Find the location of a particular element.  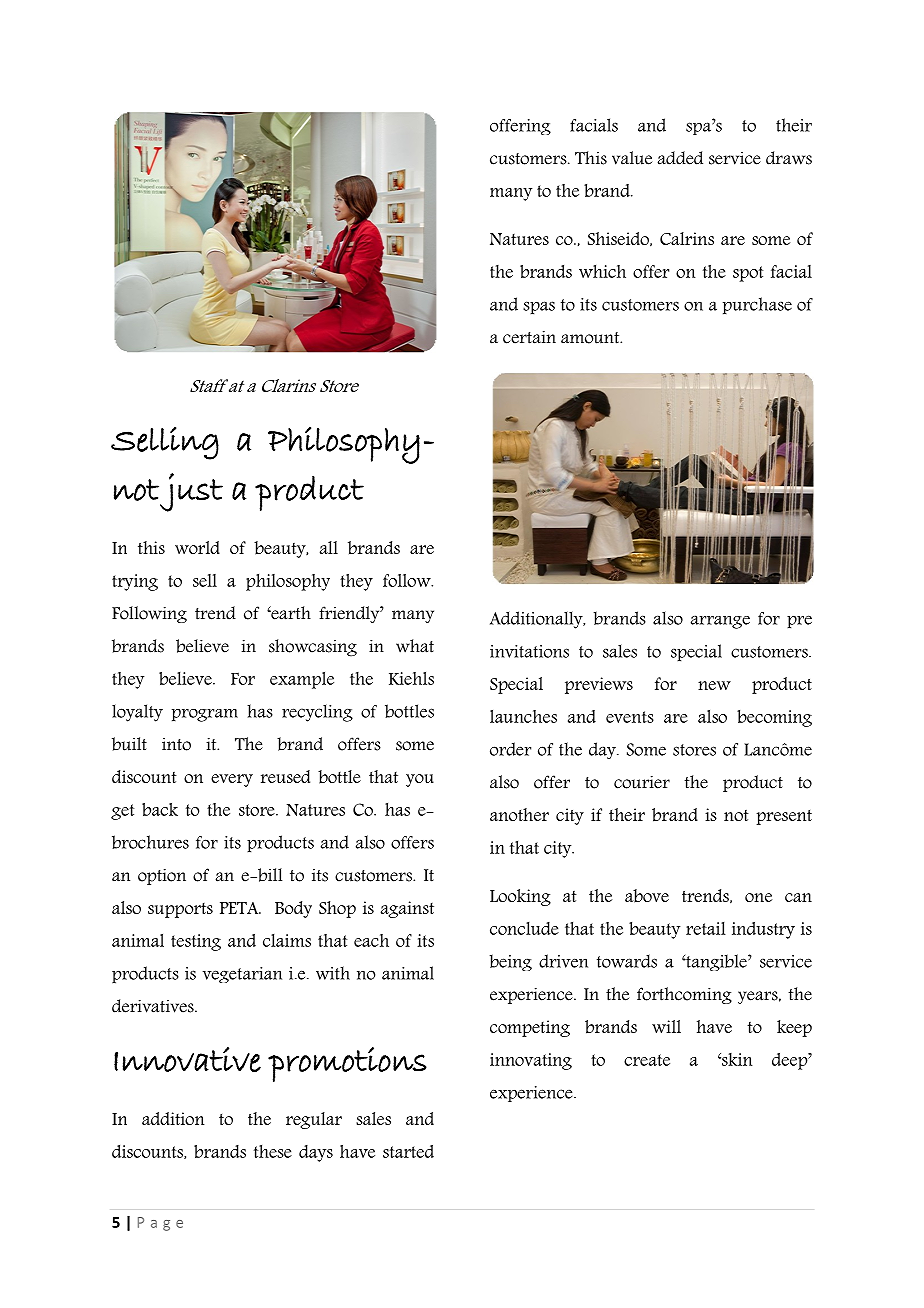

started is located at coordinates (408, 1151).
